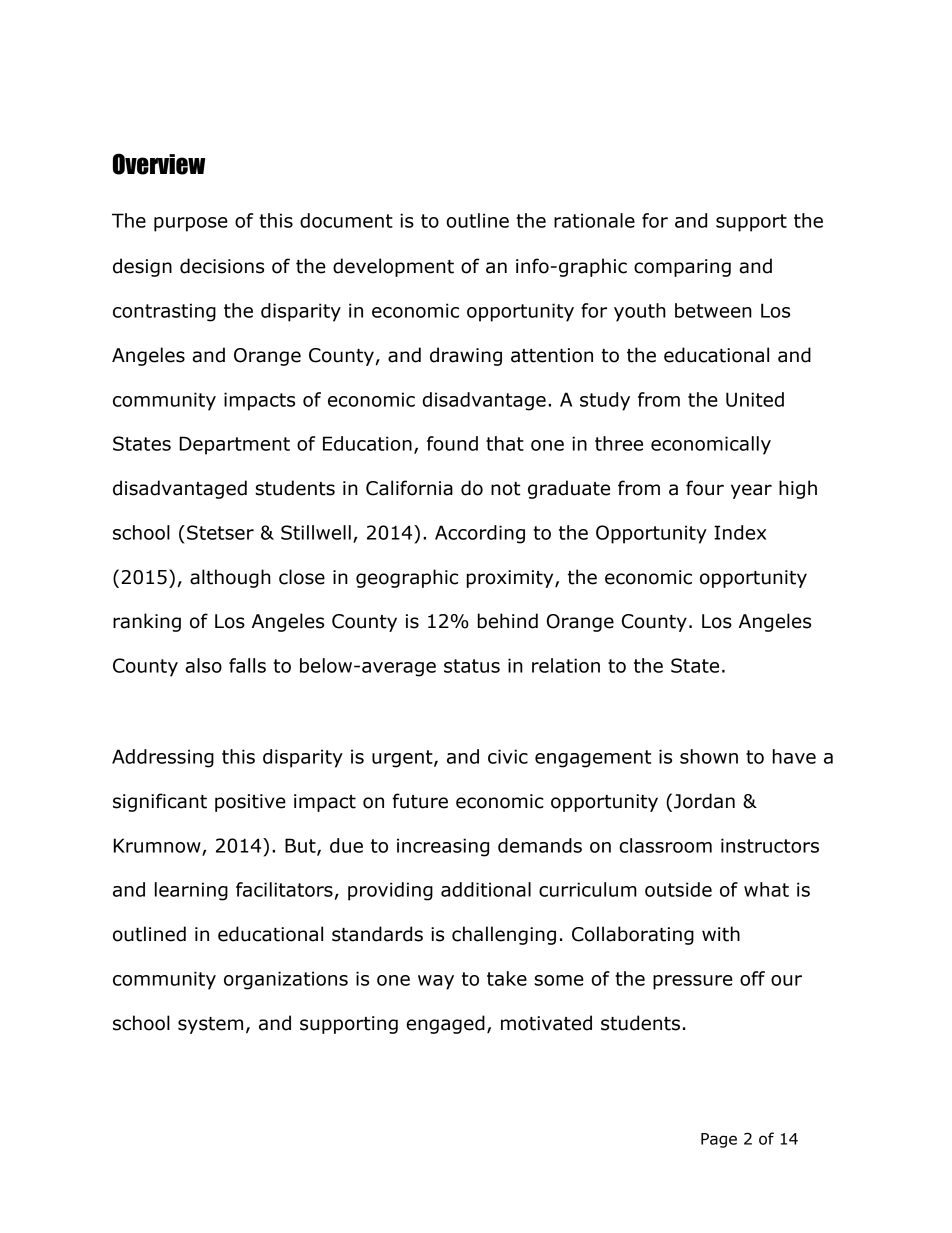  Describe the element at coordinates (210, 1025) in the screenshot. I see `system` at that location.
